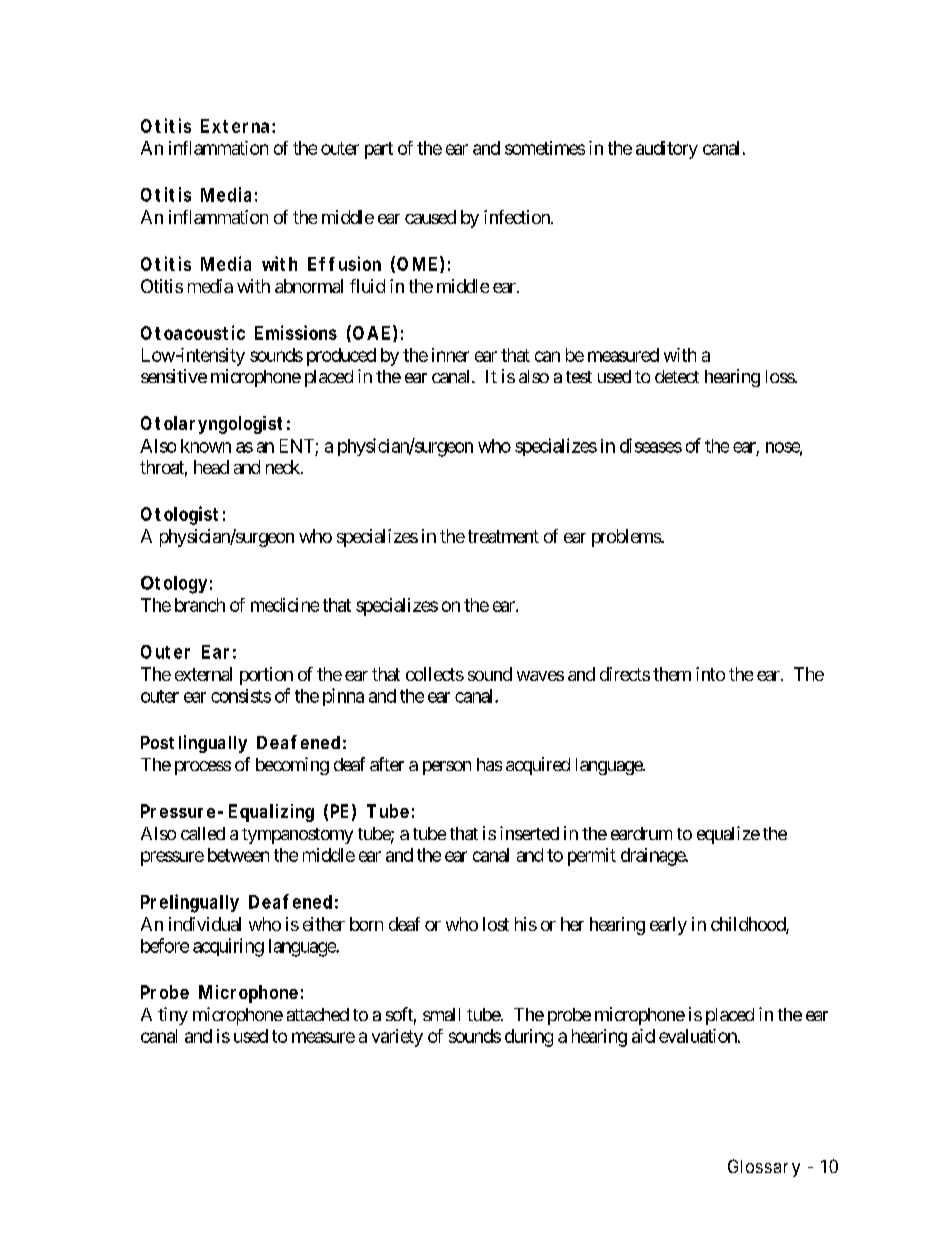  I want to click on part, so click(379, 150).
